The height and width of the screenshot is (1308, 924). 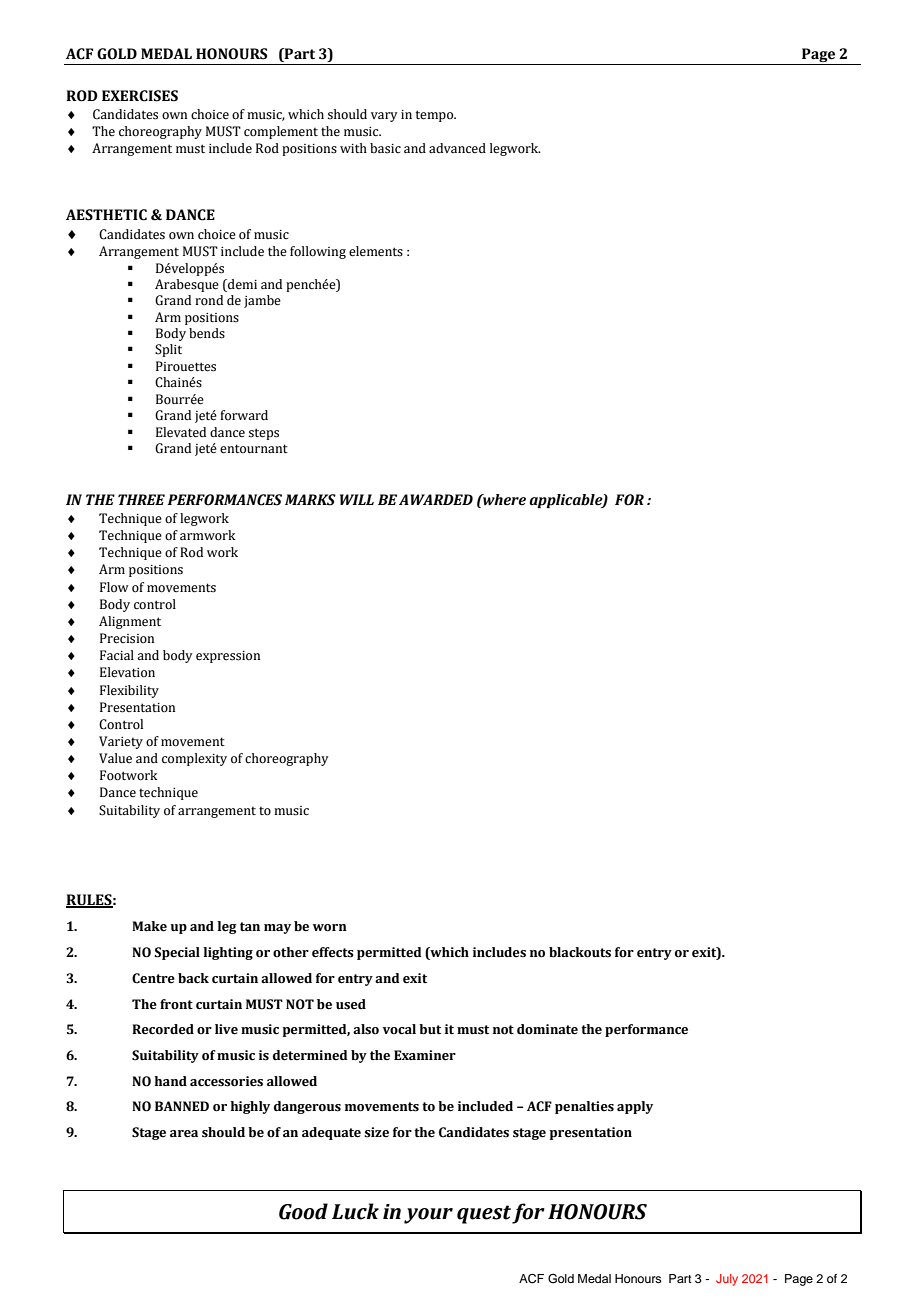 I want to click on THREE, so click(x=141, y=499).
